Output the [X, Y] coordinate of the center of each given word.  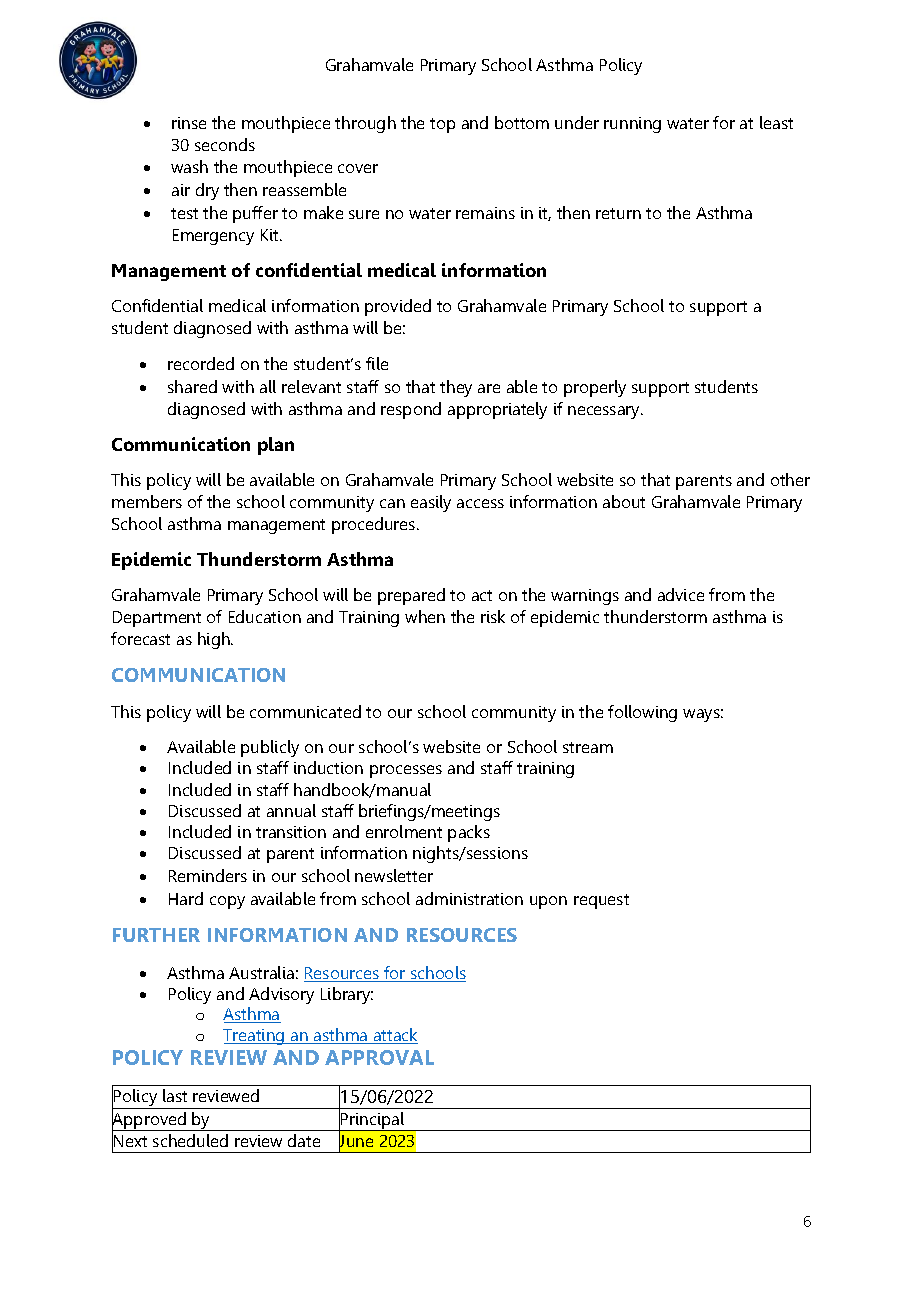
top [442, 125]
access [480, 503]
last [175, 1095]
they [456, 388]
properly [595, 388]
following [642, 713]
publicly [270, 748]
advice [681, 594]
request [601, 901]
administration [469, 898]
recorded [201, 363]
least [776, 122]
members [147, 501]
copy [227, 902]
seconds [225, 144]
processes [406, 771]
